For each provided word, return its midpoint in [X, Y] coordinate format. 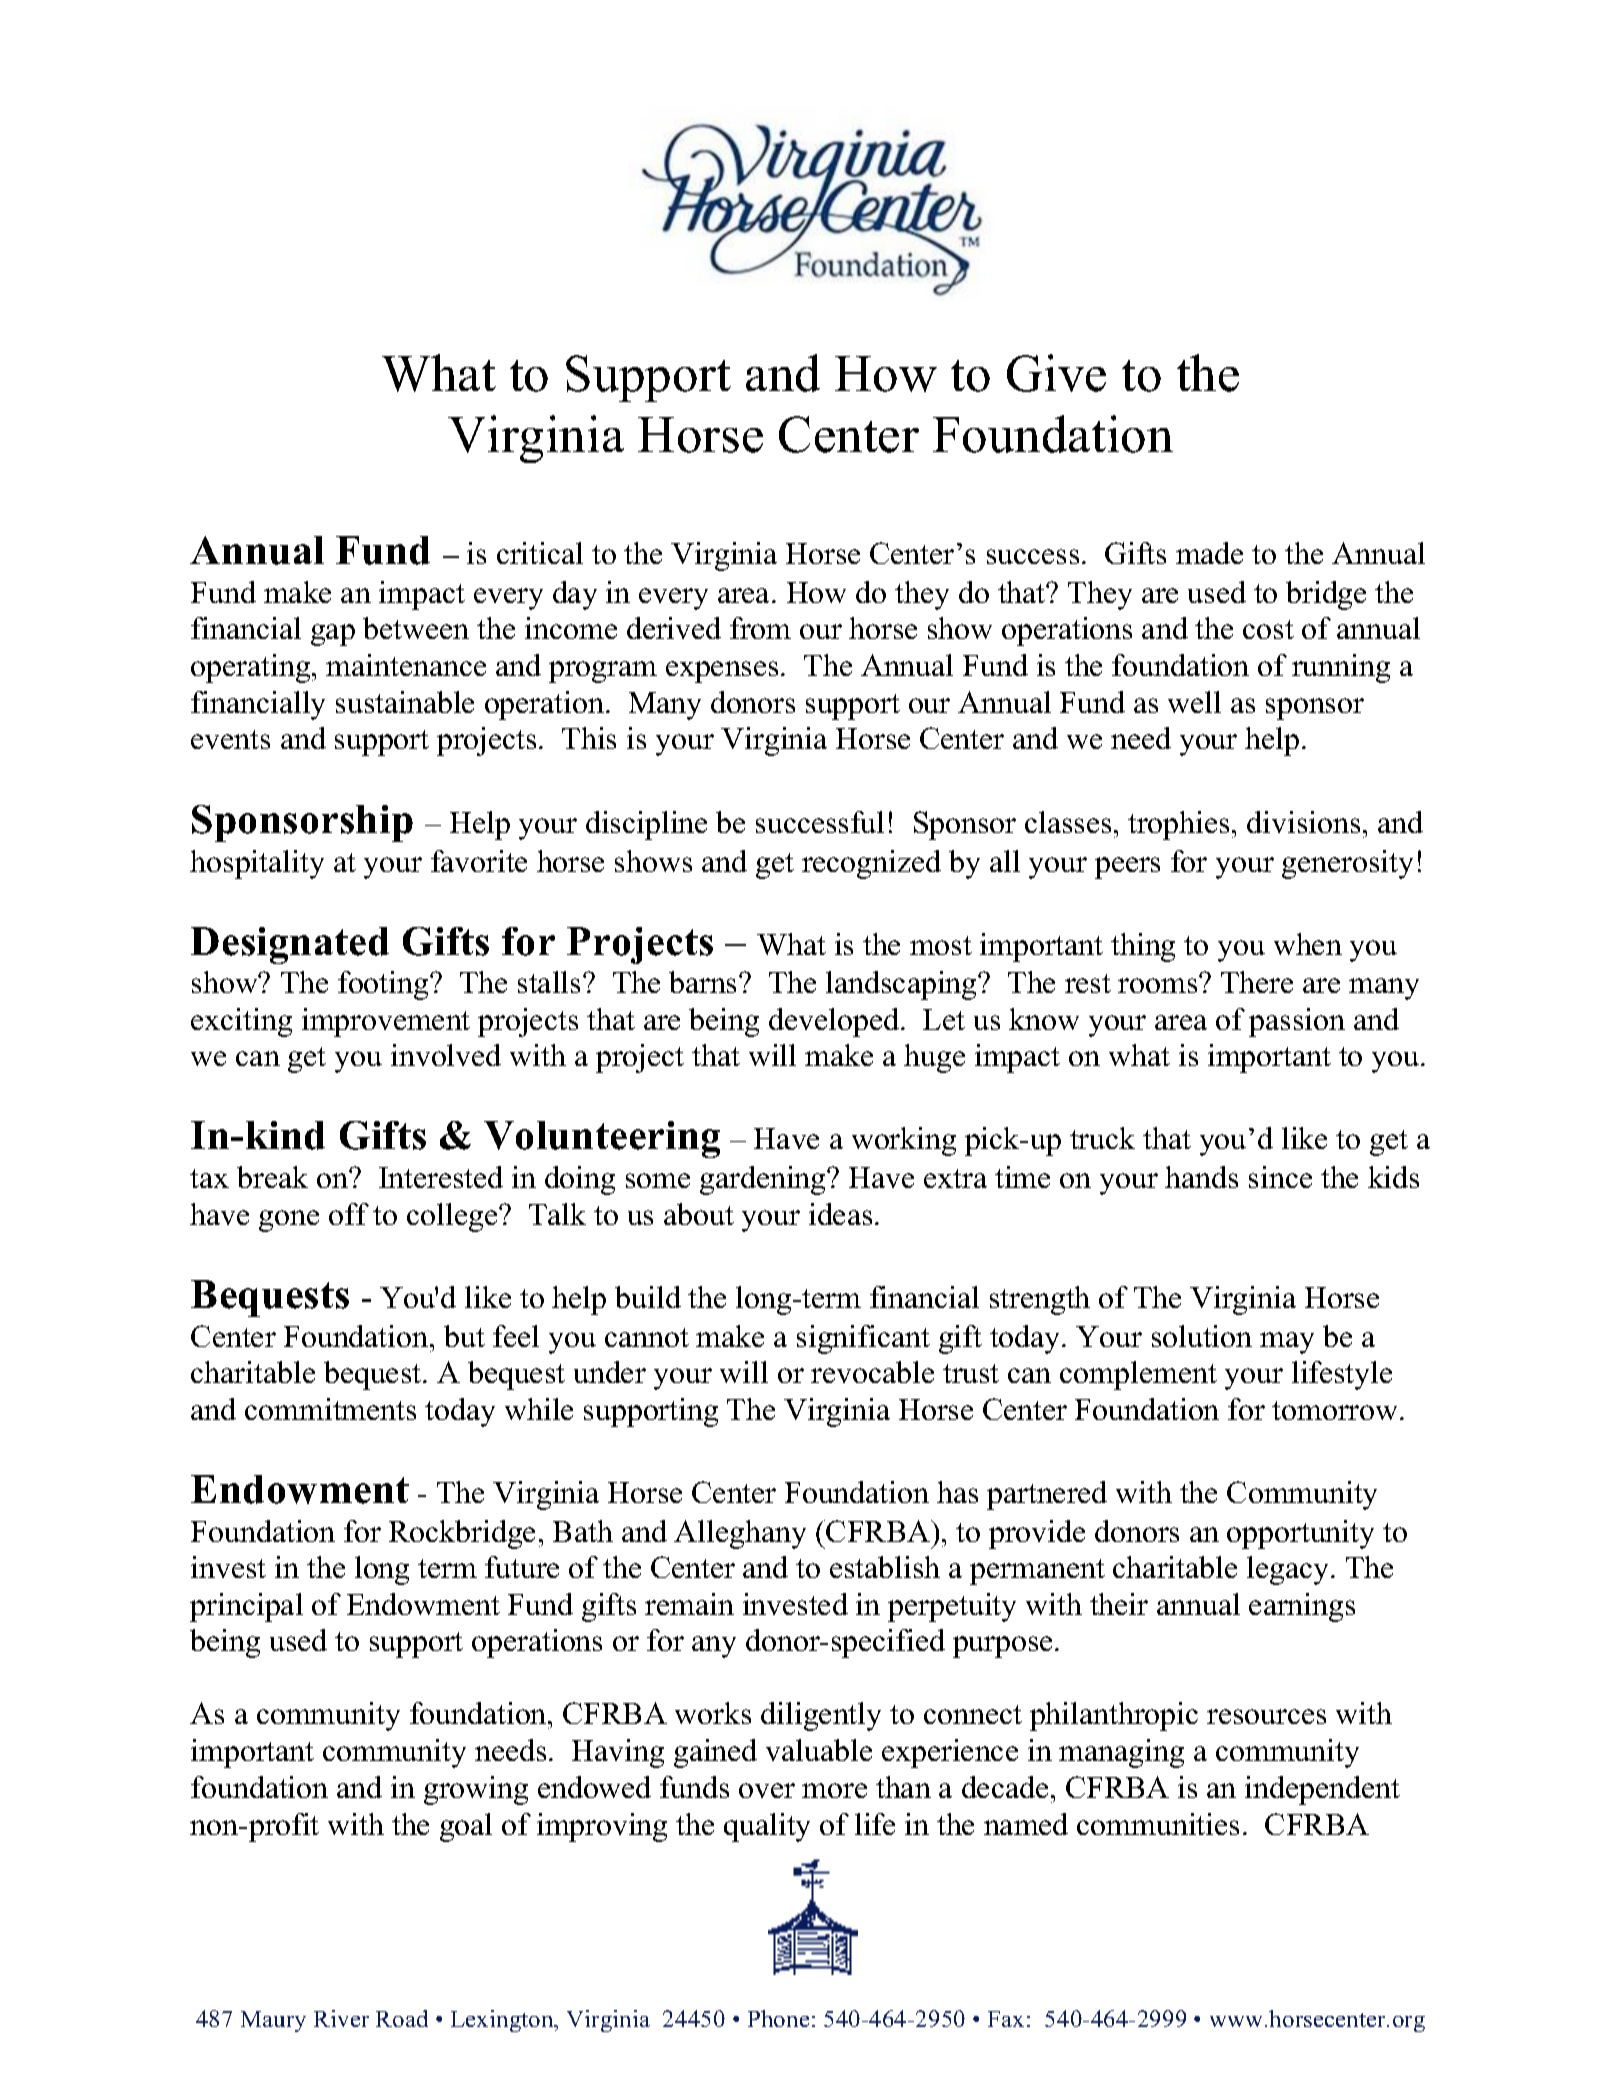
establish [885, 1567]
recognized [871, 864]
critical [540, 553]
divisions [1303, 822]
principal [246, 1607]
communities [1158, 1824]
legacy [1287, 1570]
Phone [778, 2018]
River [341, 2018]
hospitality [257, 864]
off [349, 1214]
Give [1056, 373]
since [1280, 1177]
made [1209, 553]
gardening [764, 1180]
